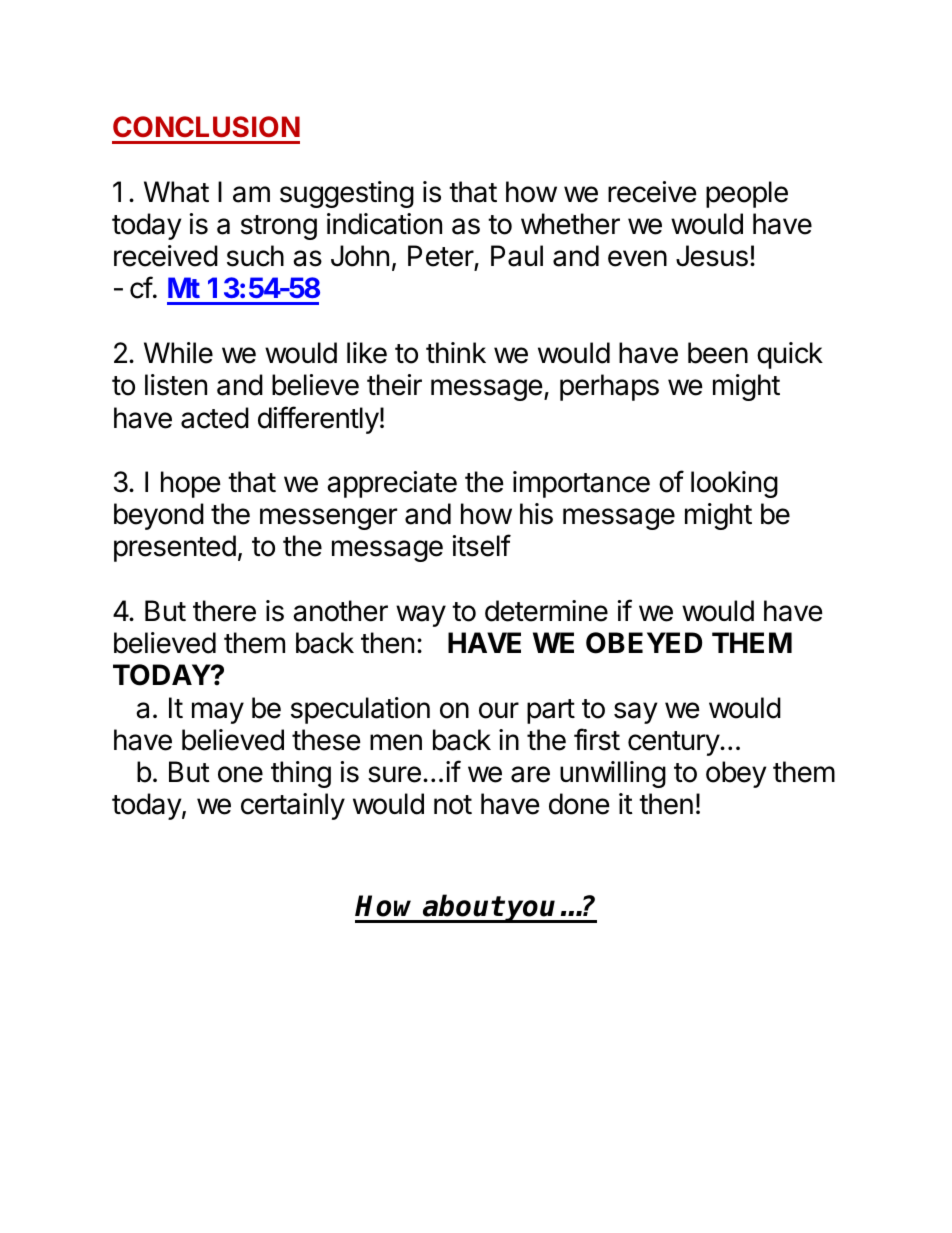 Image resolution: width=952 pixels, height=1233 pixels. I want to click on way, so click(421, 616).
